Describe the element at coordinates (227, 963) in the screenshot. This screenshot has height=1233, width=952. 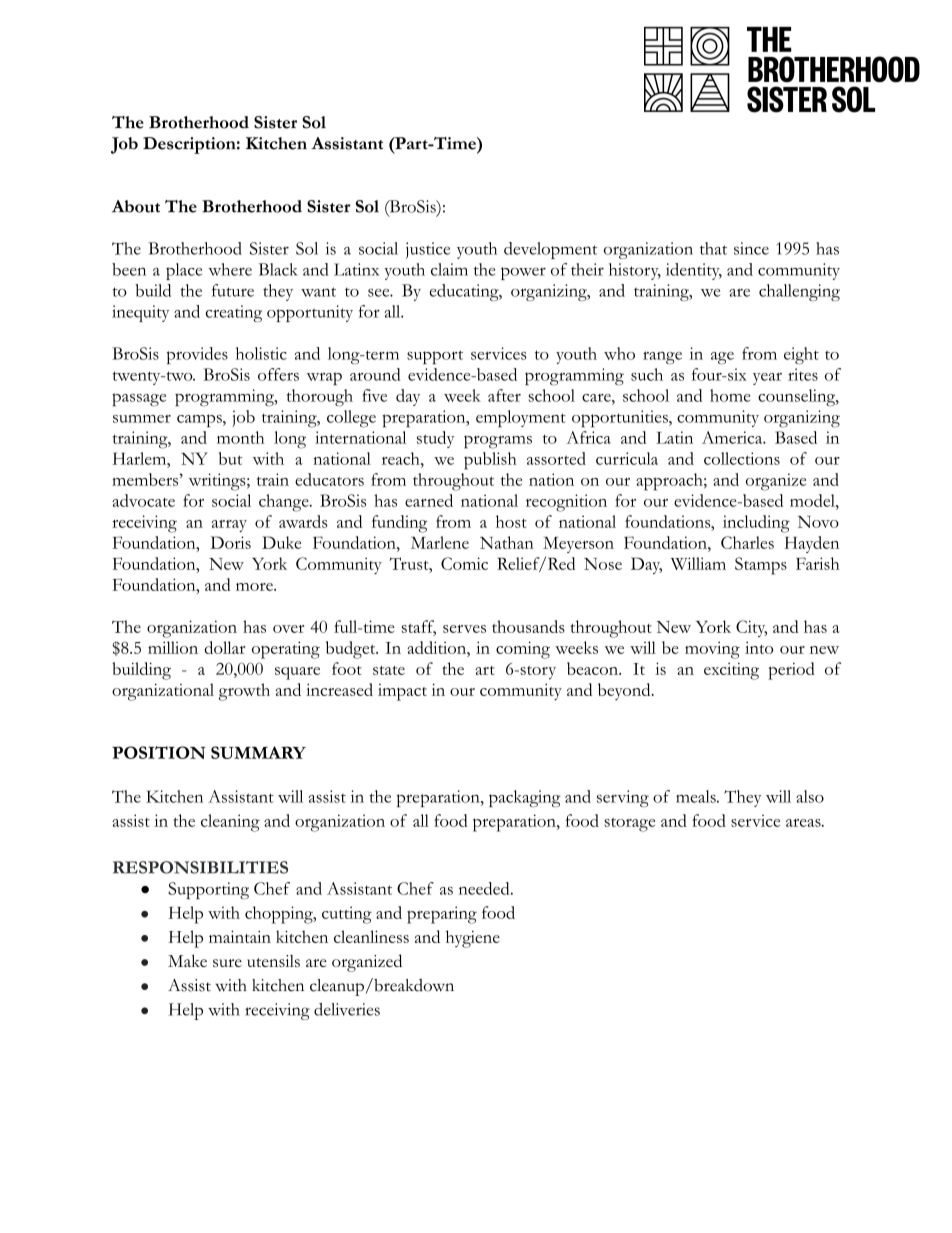
I see `sure` at that location.
